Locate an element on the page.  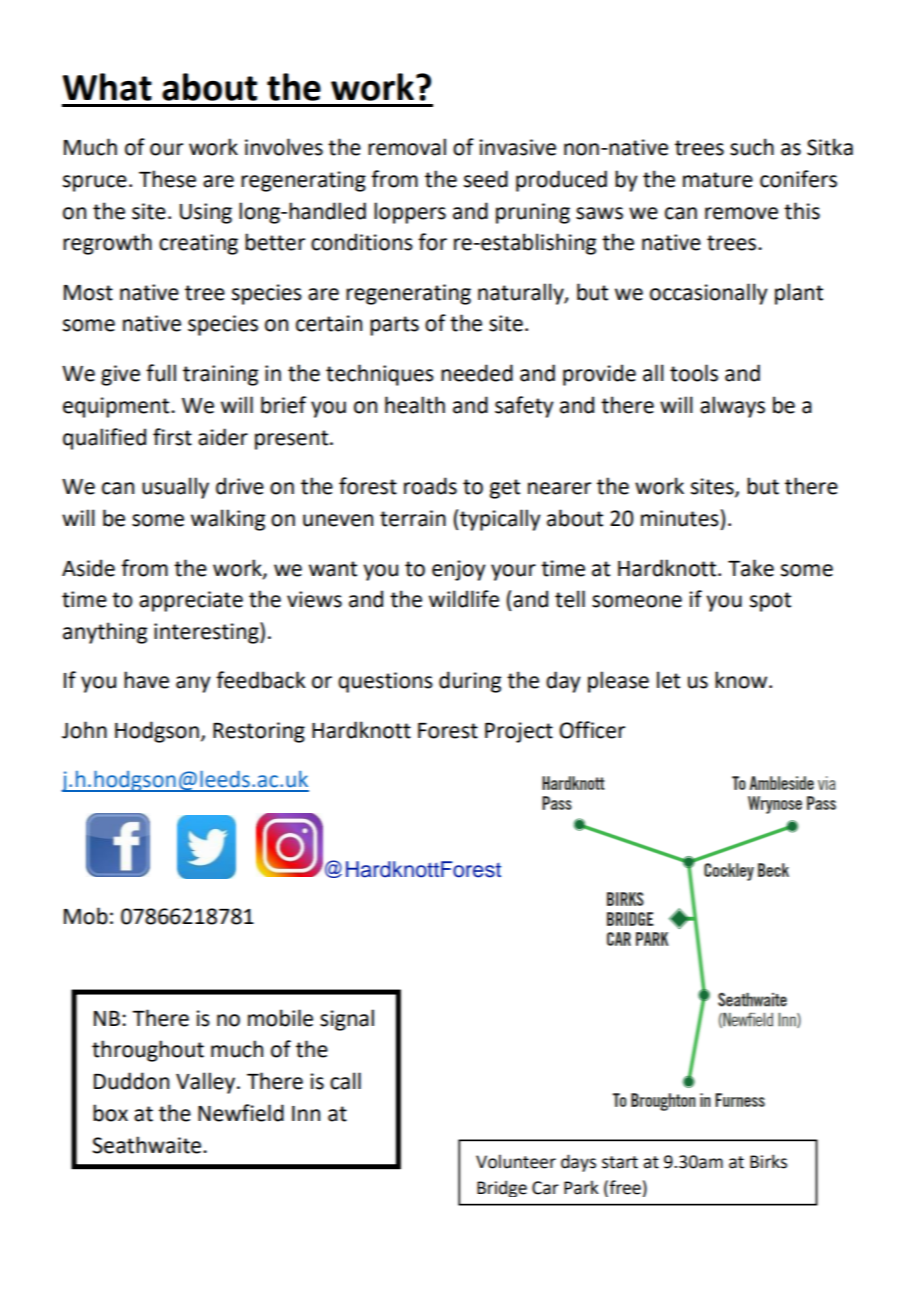
interesting is located at coordinates (207, 633).
